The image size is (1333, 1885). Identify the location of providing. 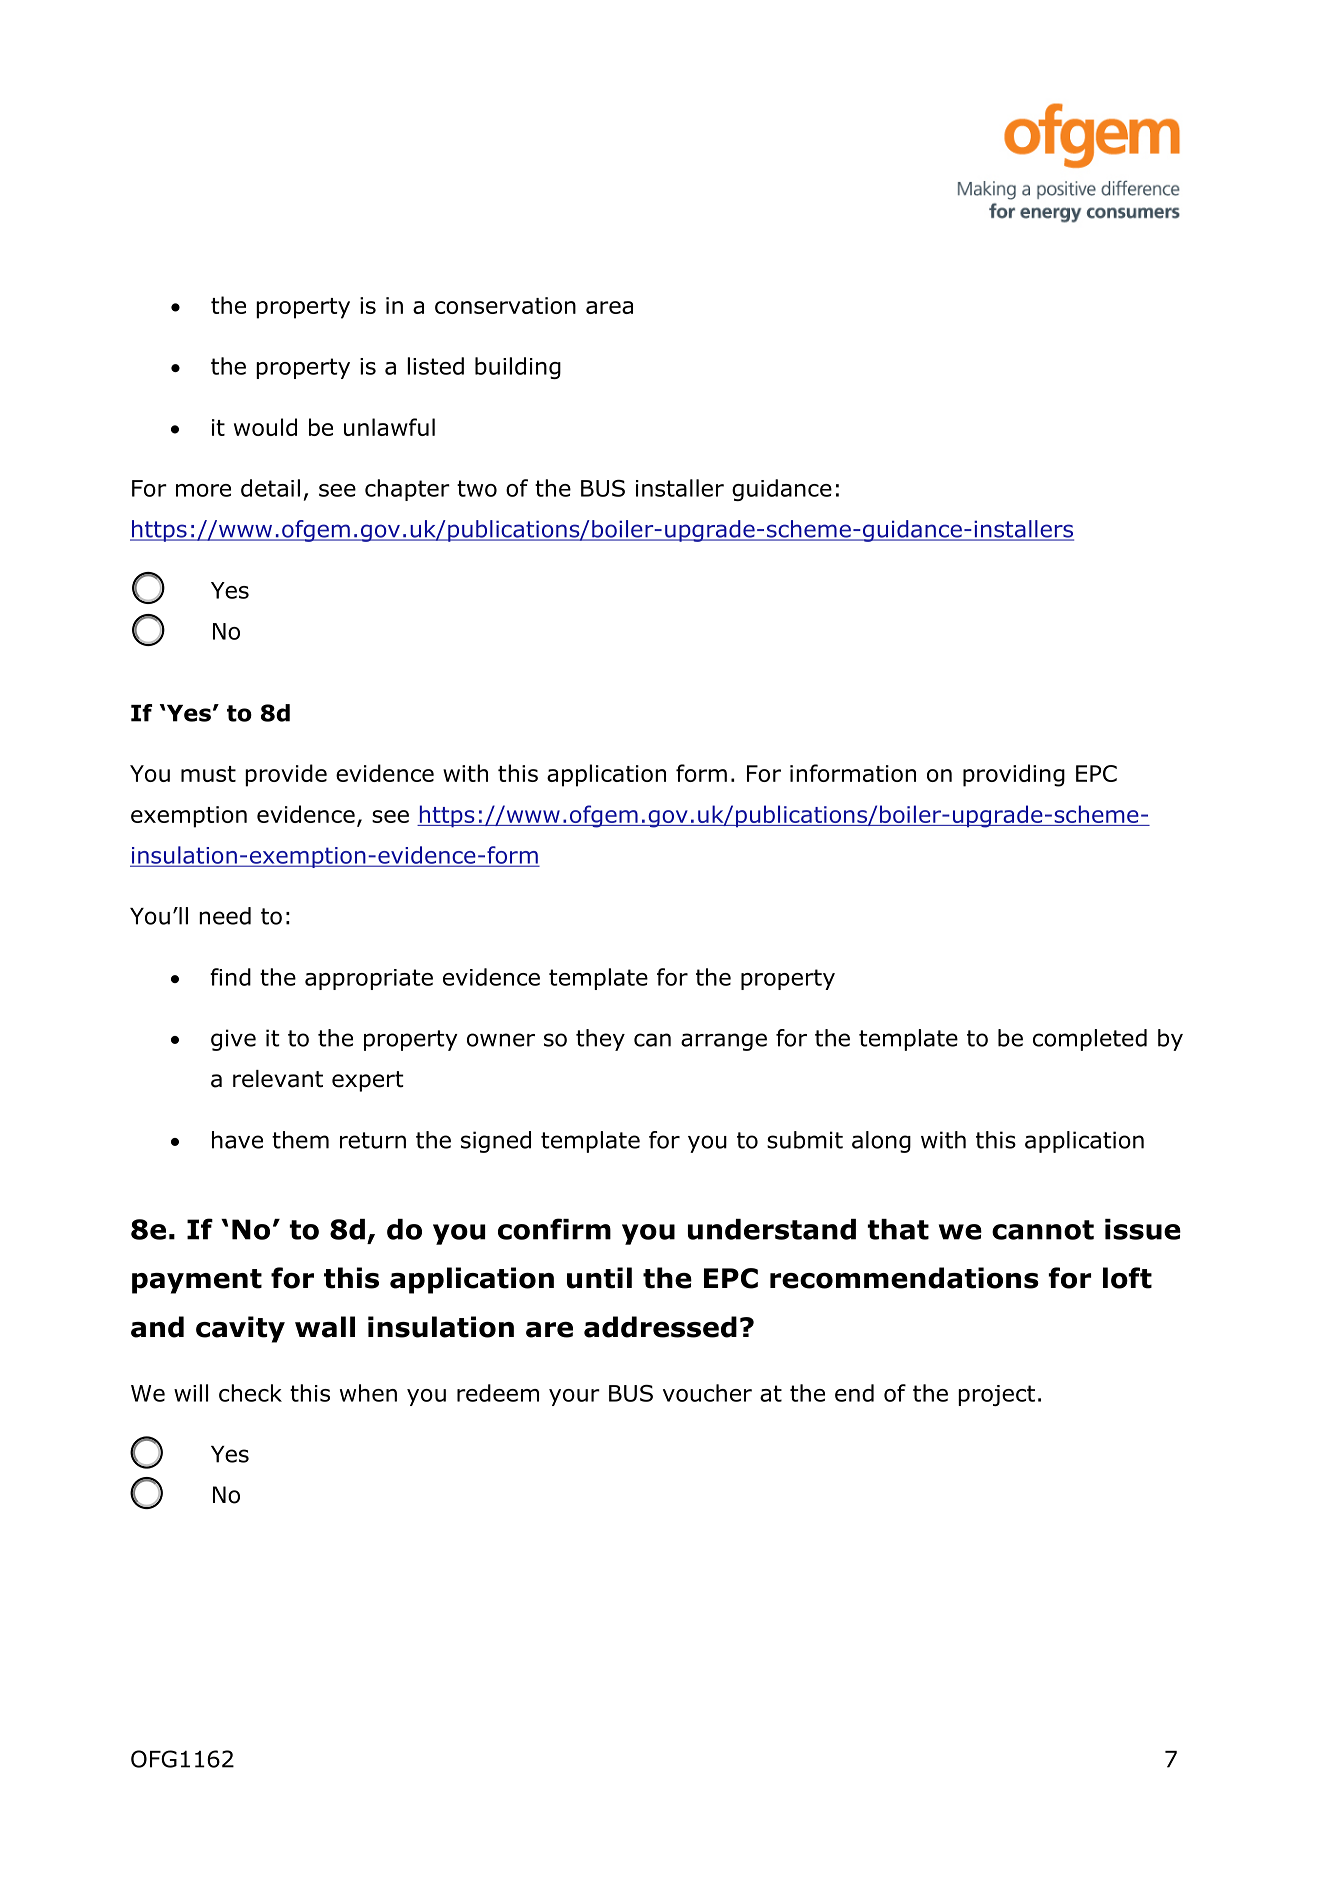
(1014, 775).
